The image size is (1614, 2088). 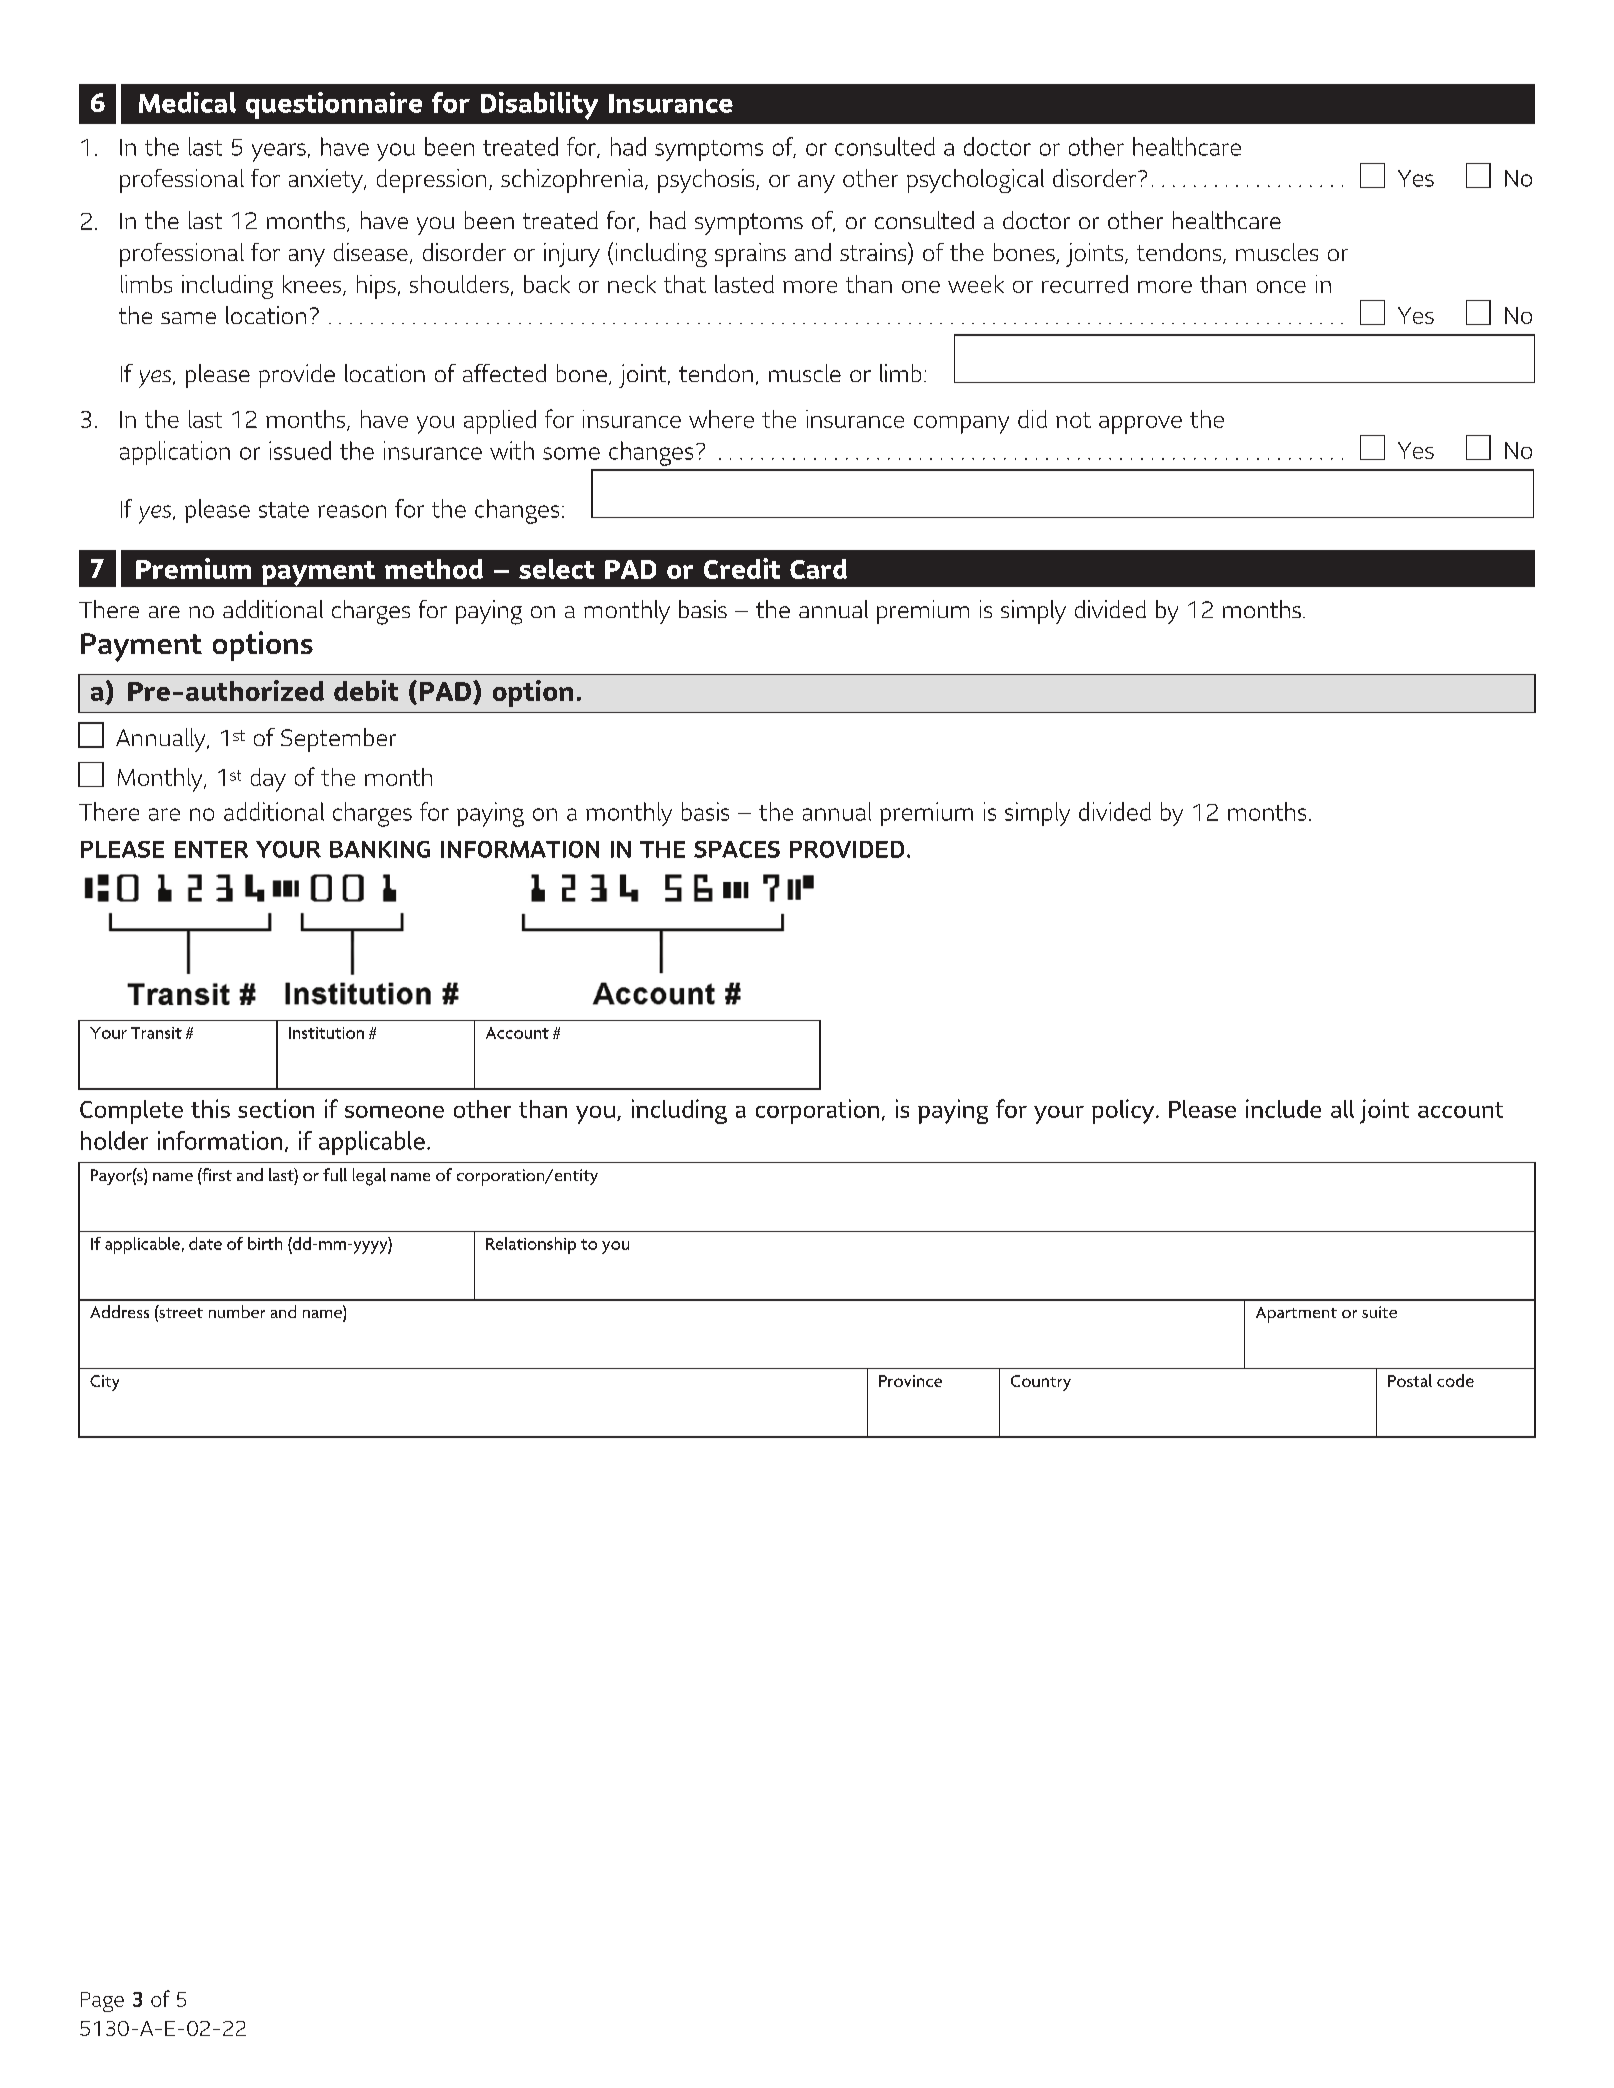 What do you see at coordinates (104, 1383) in the screenshot?
I see `City` at bounding box center [104, 1383].
